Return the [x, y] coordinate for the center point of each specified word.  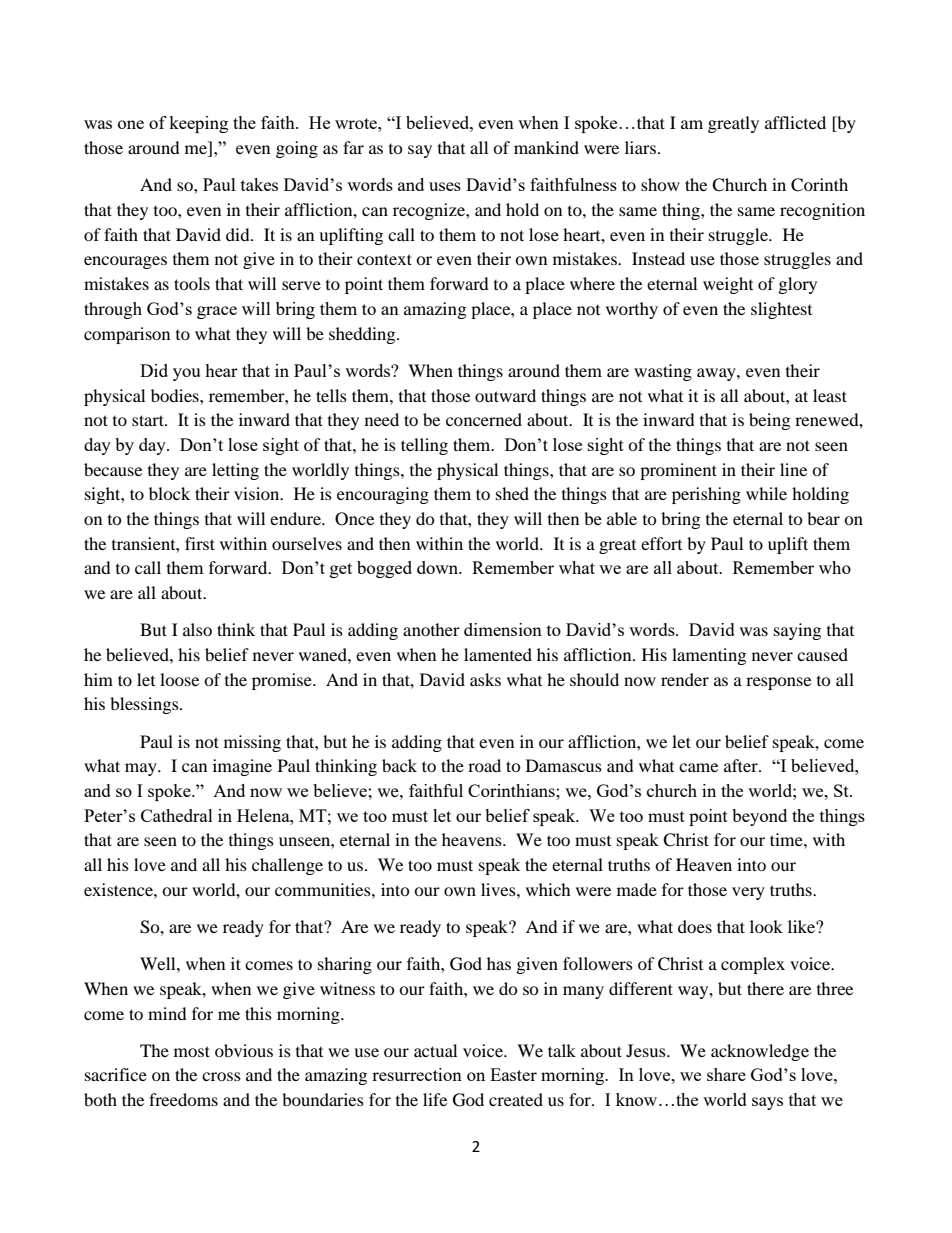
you [186, 374]
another [431, 629]
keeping [198, 124]
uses [445, 186]
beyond [759, 817]
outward [505, 395]
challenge [287, 866]
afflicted [795, 122]
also [197, 629]
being [769, 421]
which [548, 889]
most [192, 1051]
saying [797, 631]
